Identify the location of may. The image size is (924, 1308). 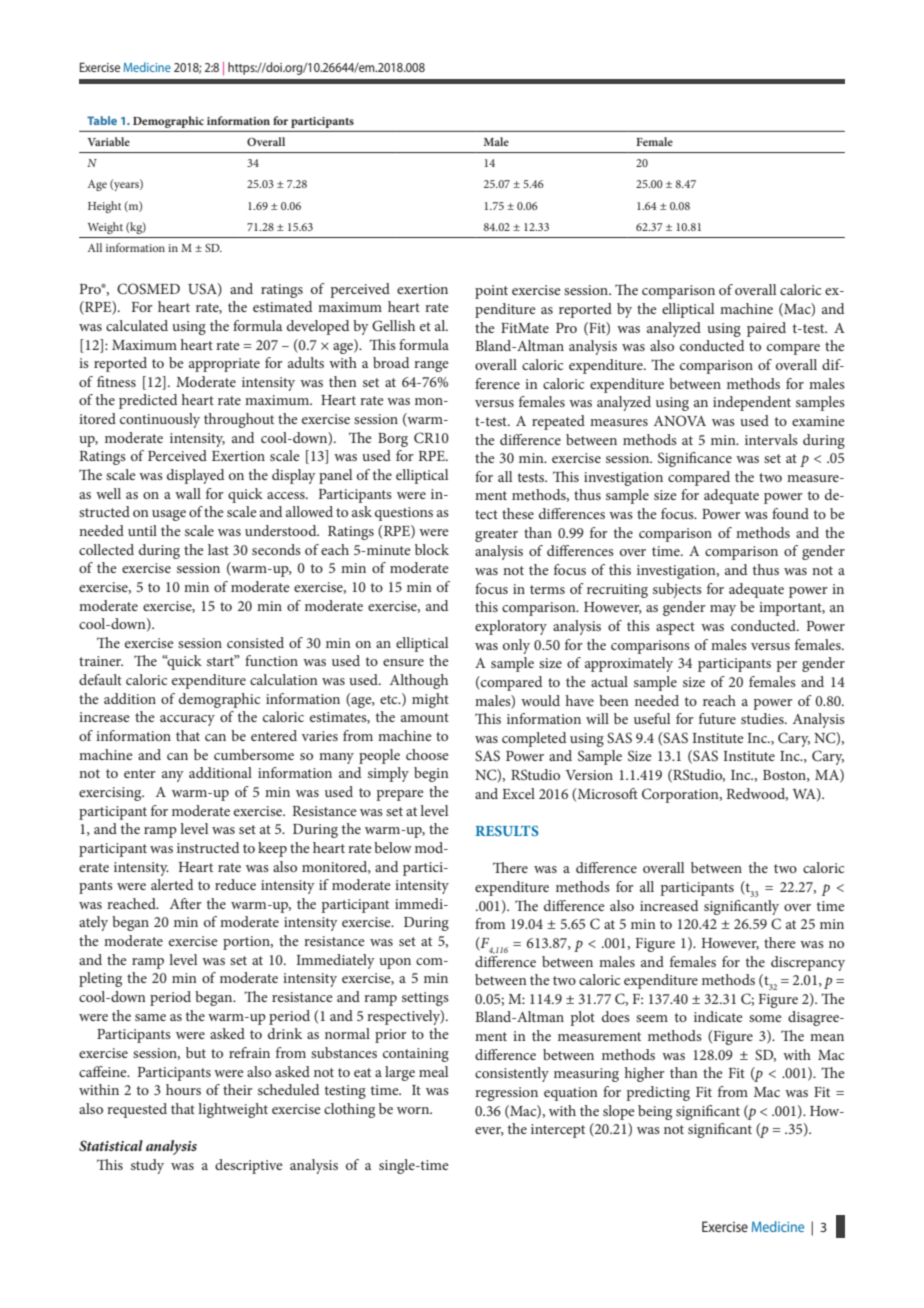
(723, 610).
